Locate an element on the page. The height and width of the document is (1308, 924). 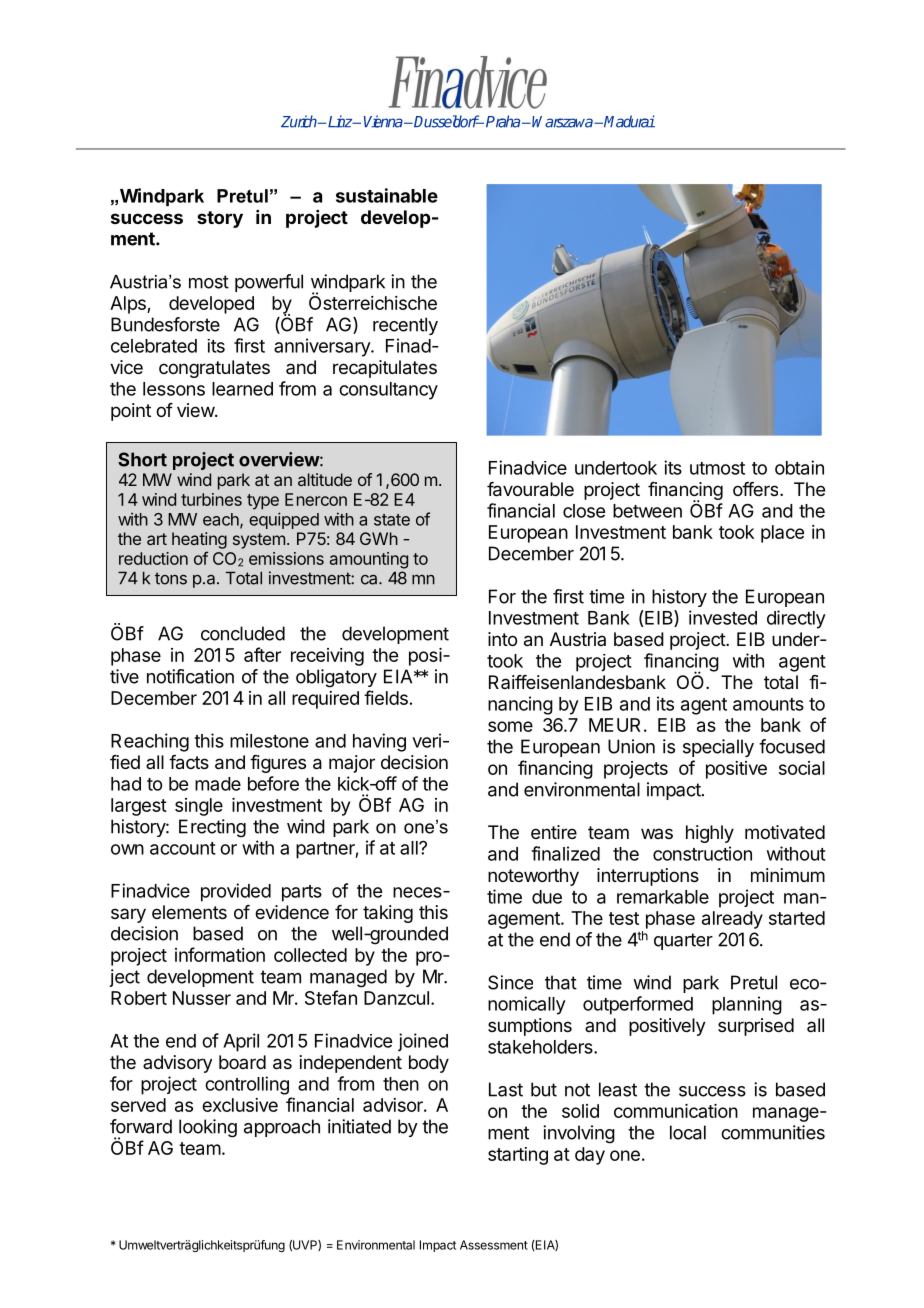
type is located at coordinates (263, 502).
